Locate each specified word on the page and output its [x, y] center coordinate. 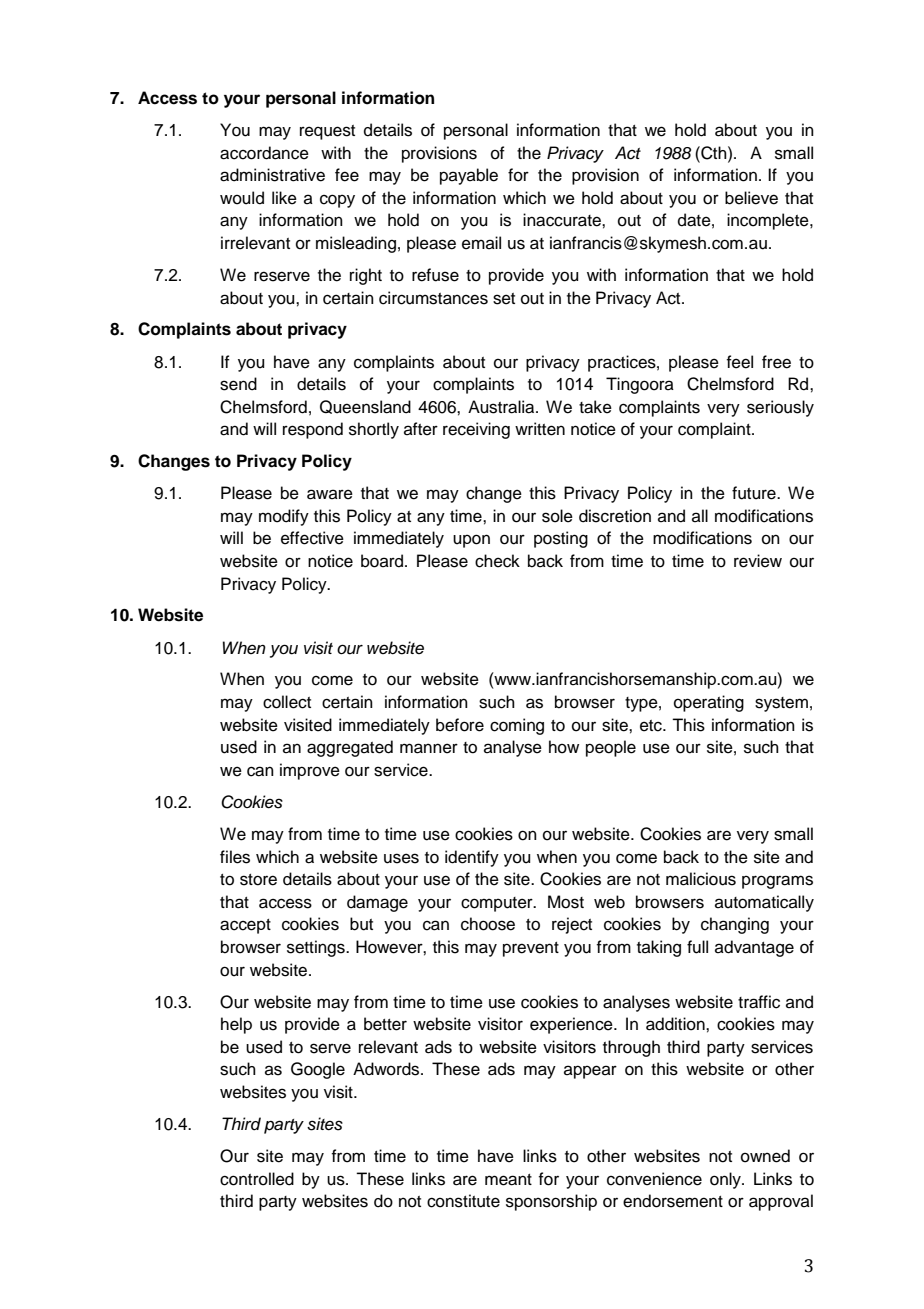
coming [517, 726]
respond [313, 430]
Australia [502, 407]
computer [498, 904]
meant [508, 1180]
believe [751, 198]
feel [739, 362]
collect [287, 702]
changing [735, 925]
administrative [272, 175]
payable [469, 176]
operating [709, 703]
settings [317, 948]
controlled [257, 1179]
